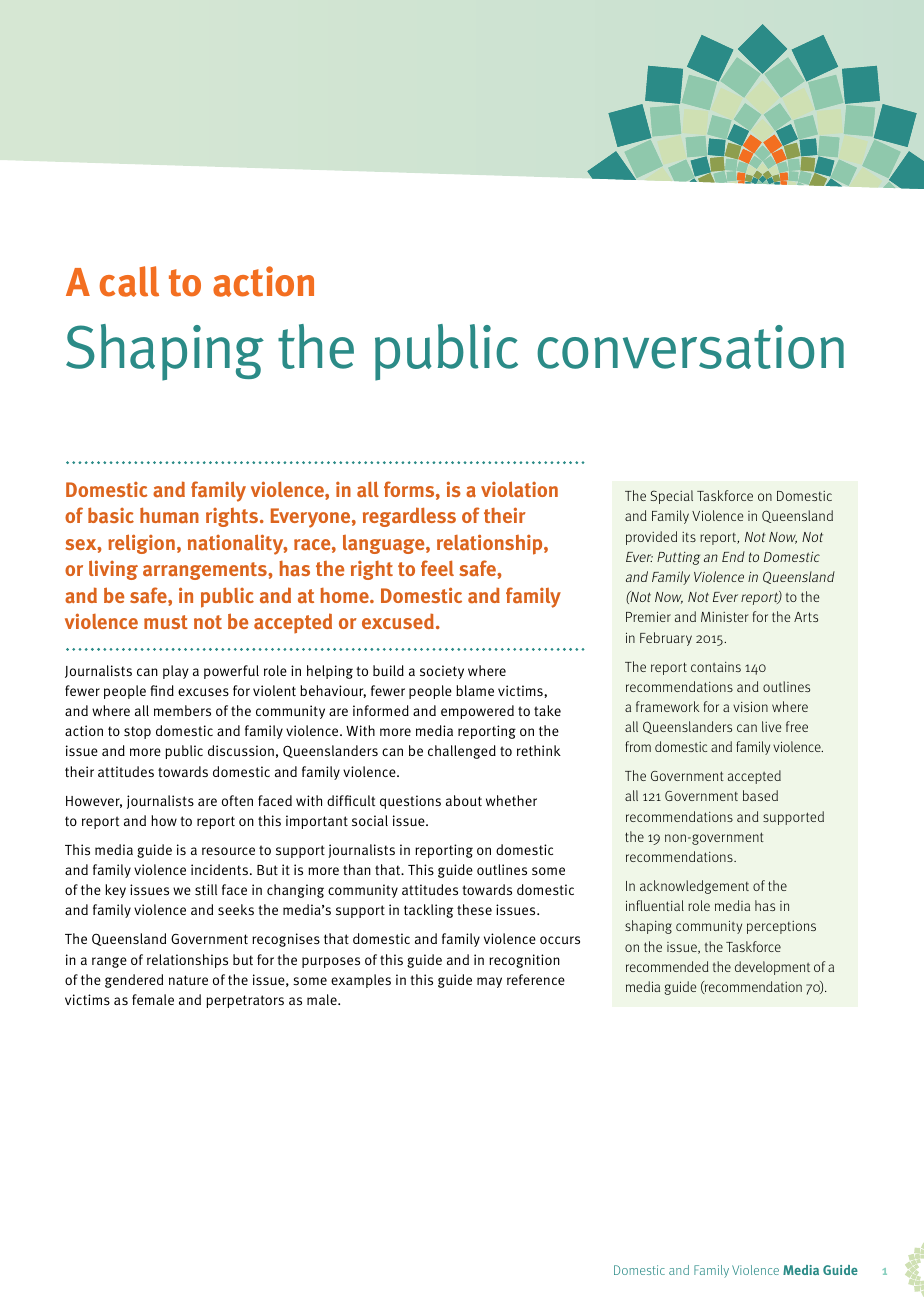  What do you see at coordinates (672, 497) in the screenshot?
I see `Special` at bounding box center [672, 497].
